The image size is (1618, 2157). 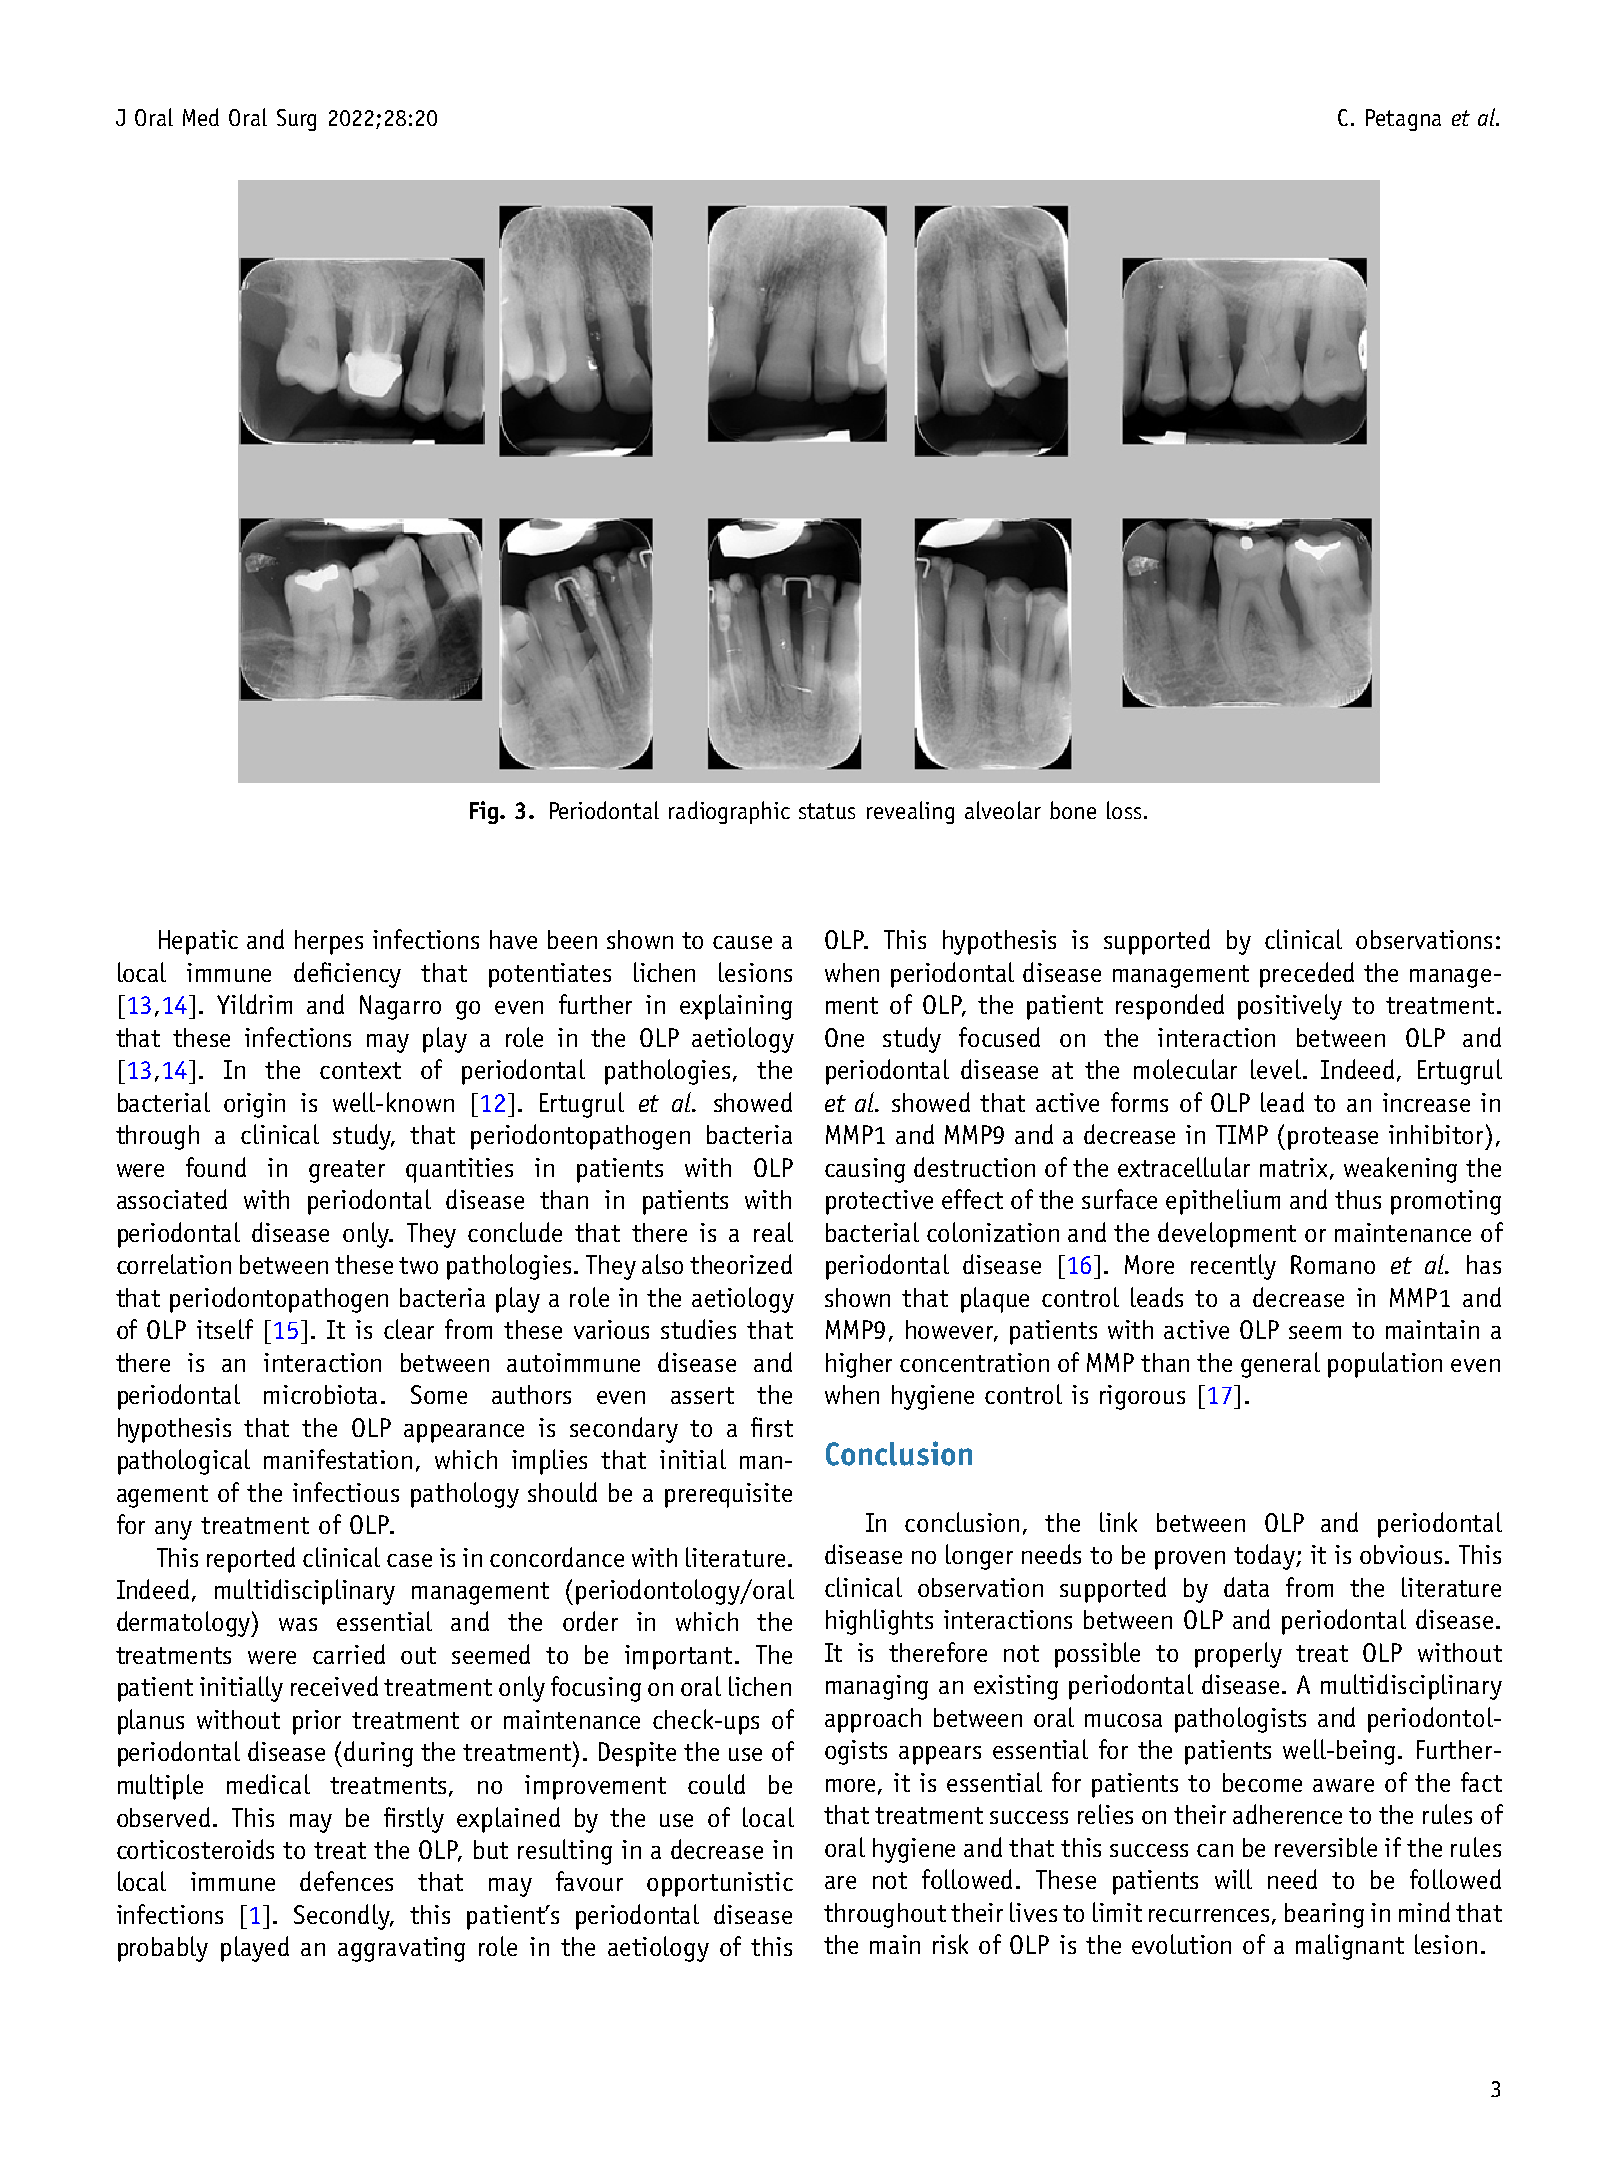 What do you see at coordinates (1124, 810) in the screenshot?
I see `loss` at bounding box center [1124, 810].
